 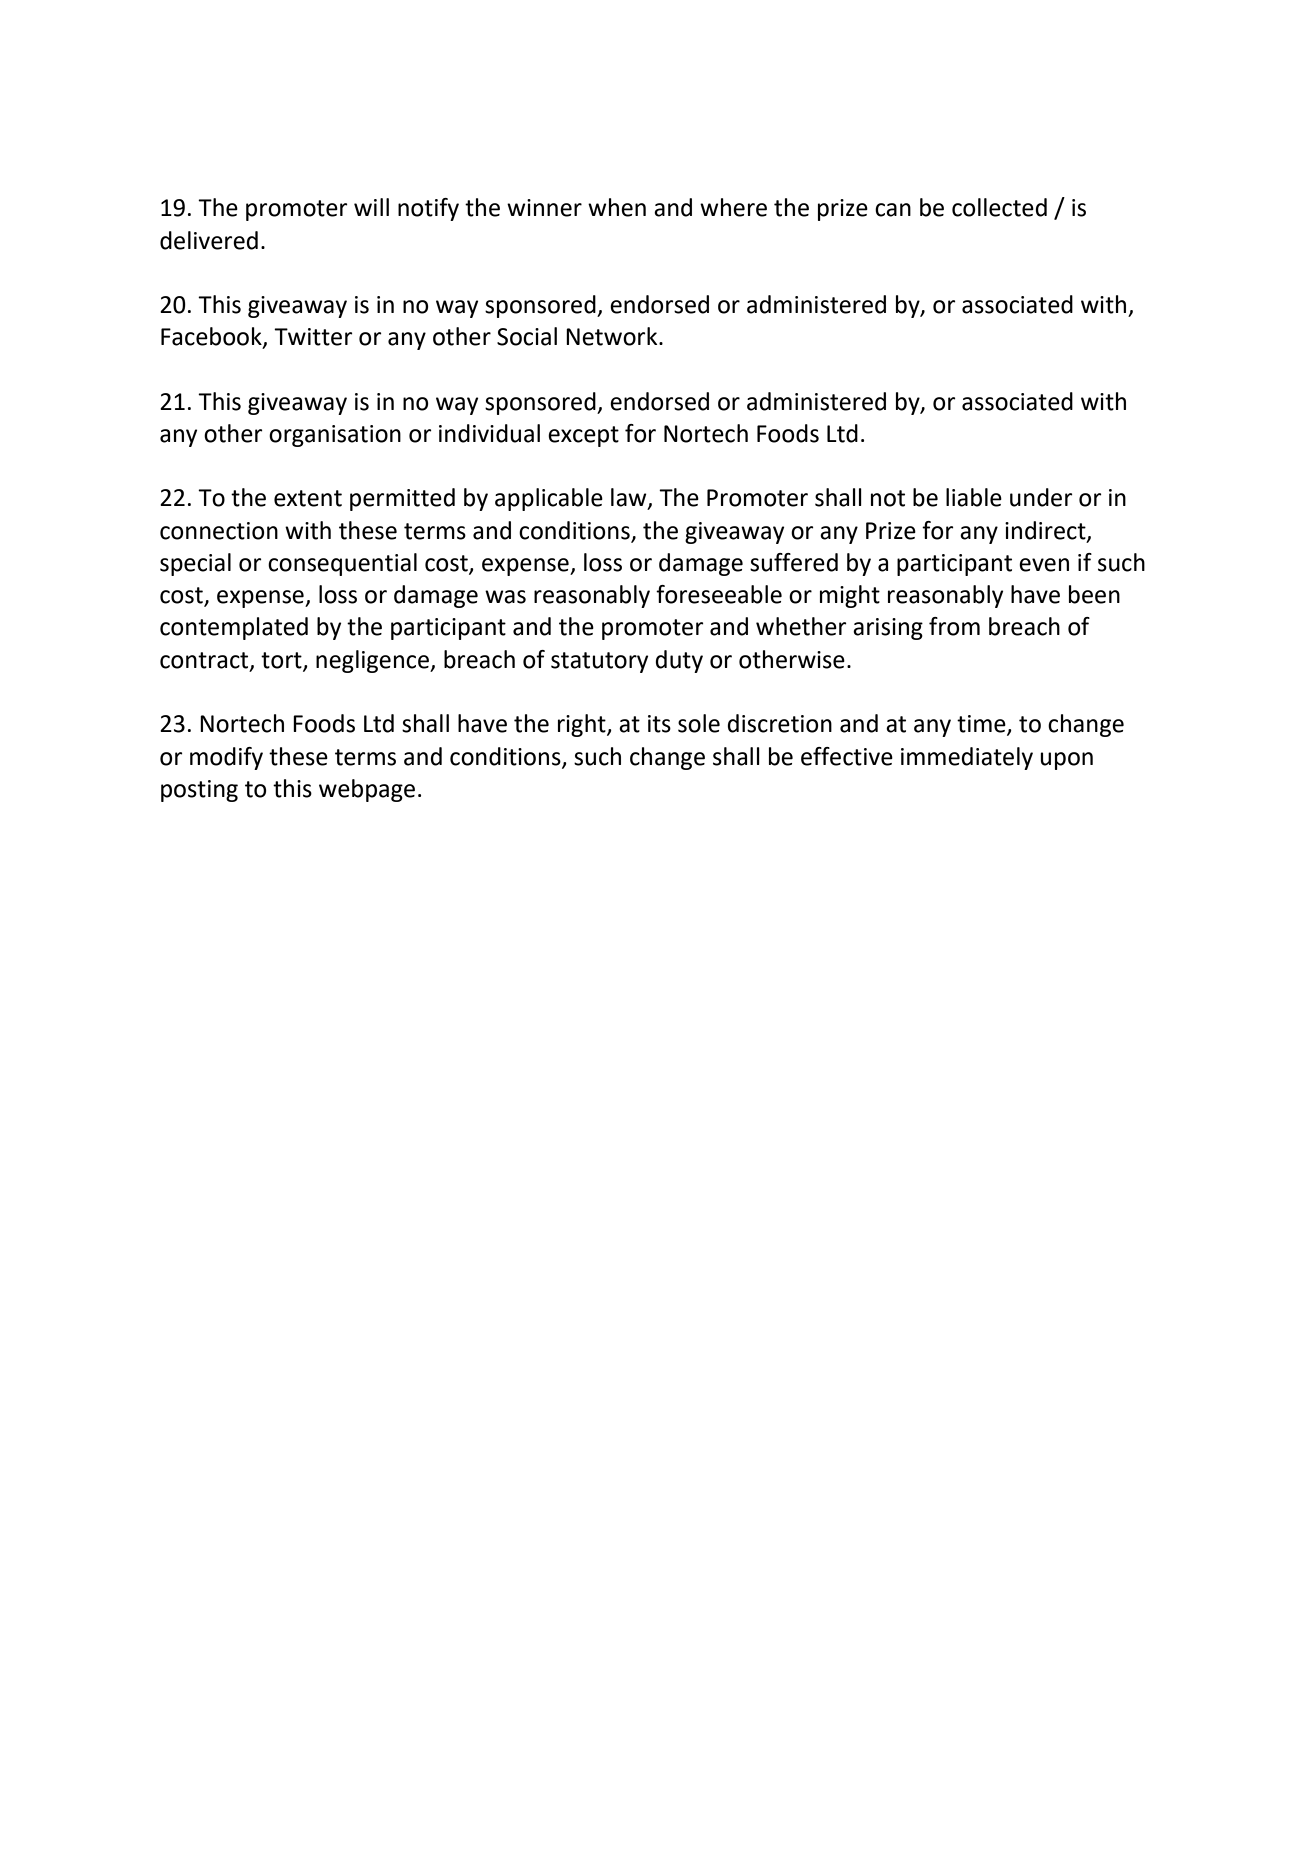 I want to click on collected, so click(x=999, y=207).
